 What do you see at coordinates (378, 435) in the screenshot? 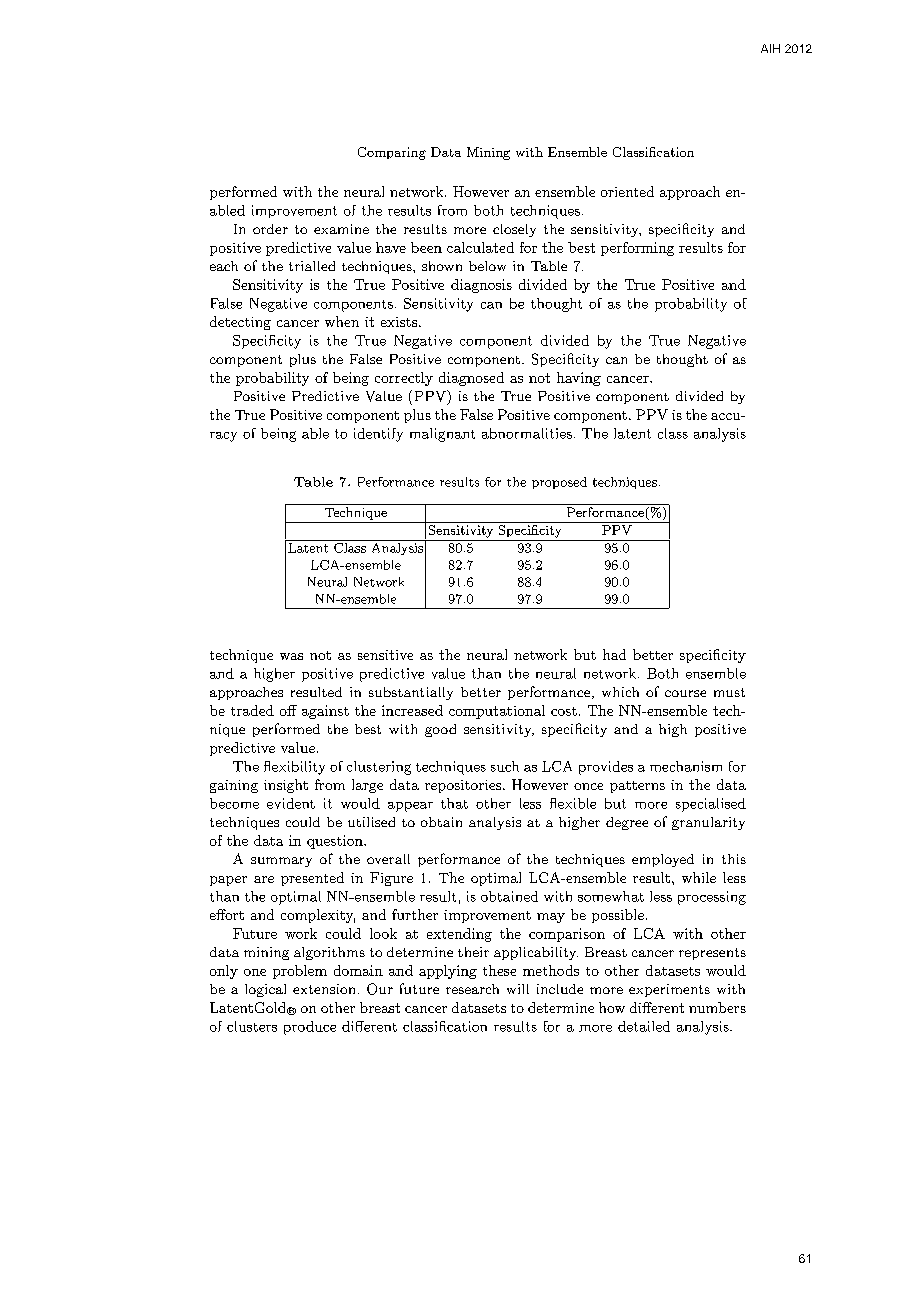
I see `identify` at bounding box center [378, 435].
